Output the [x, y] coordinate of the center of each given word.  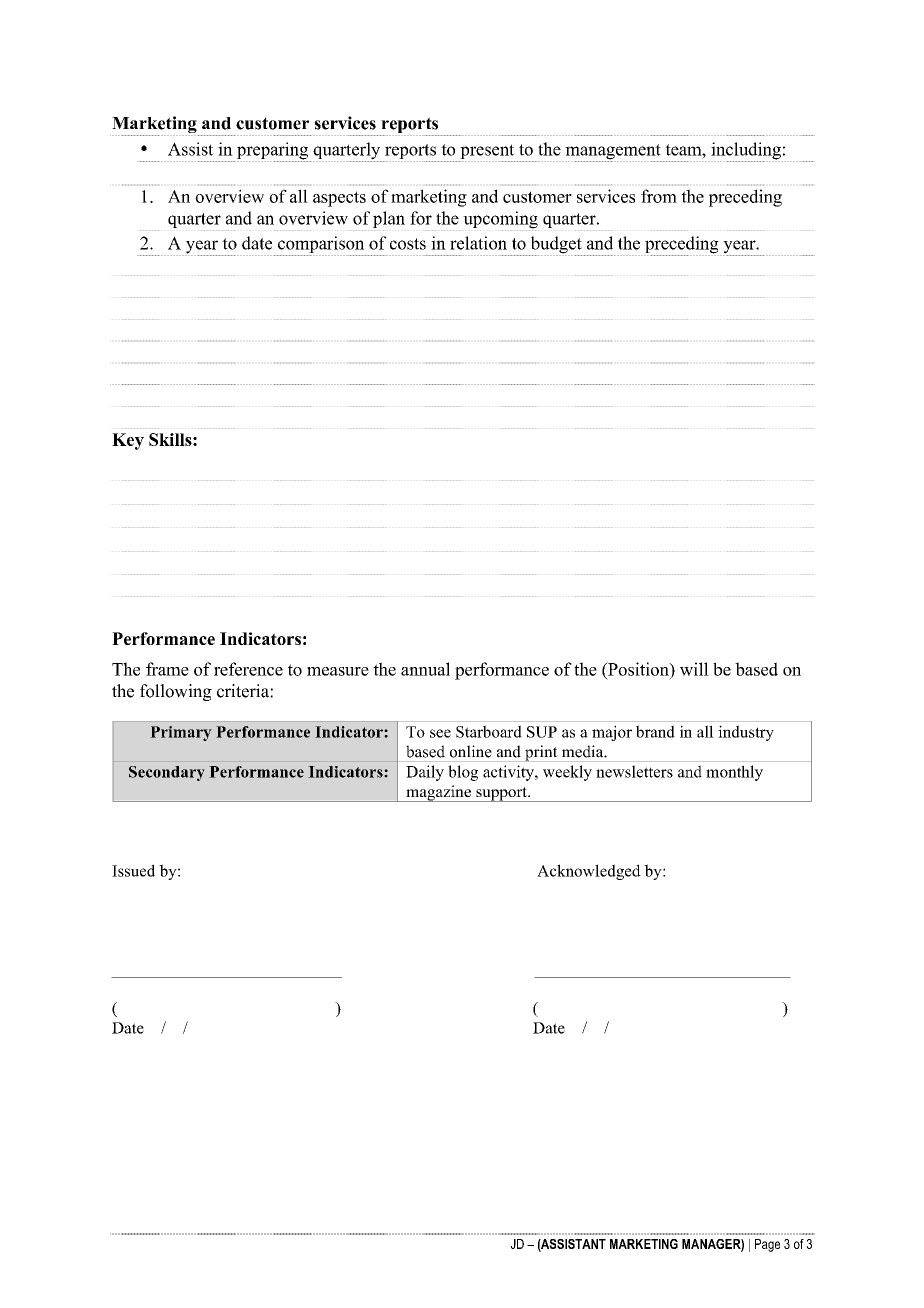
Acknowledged [589, 872]
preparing [273, 152]
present [487, 153]
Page [767, 1245]
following [176, 692]
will [694, 669]
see [440, 733]
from [659, 196]
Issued [133, 870]
